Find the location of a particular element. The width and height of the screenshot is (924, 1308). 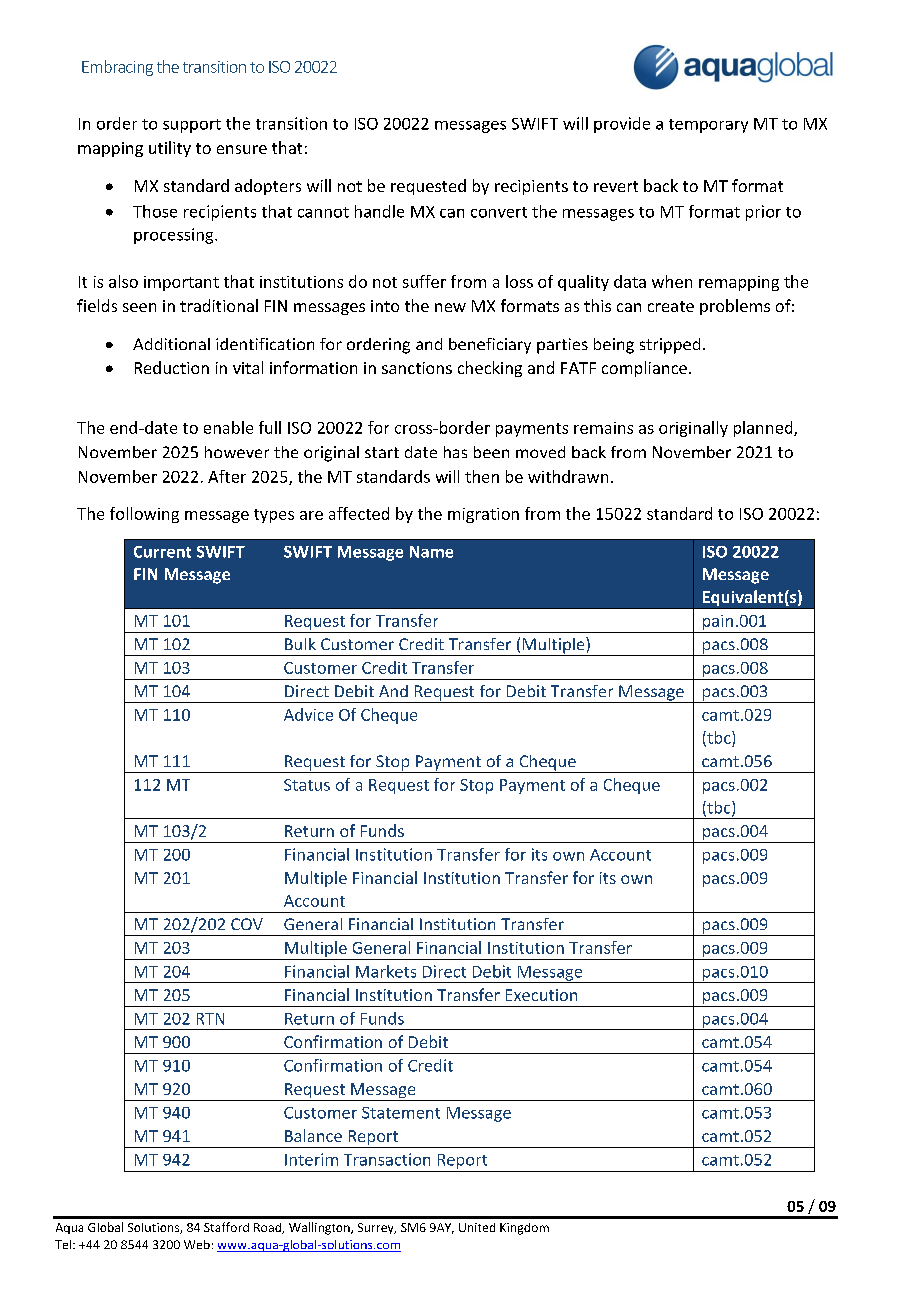

compliance is located at coordinates (644, 369).
